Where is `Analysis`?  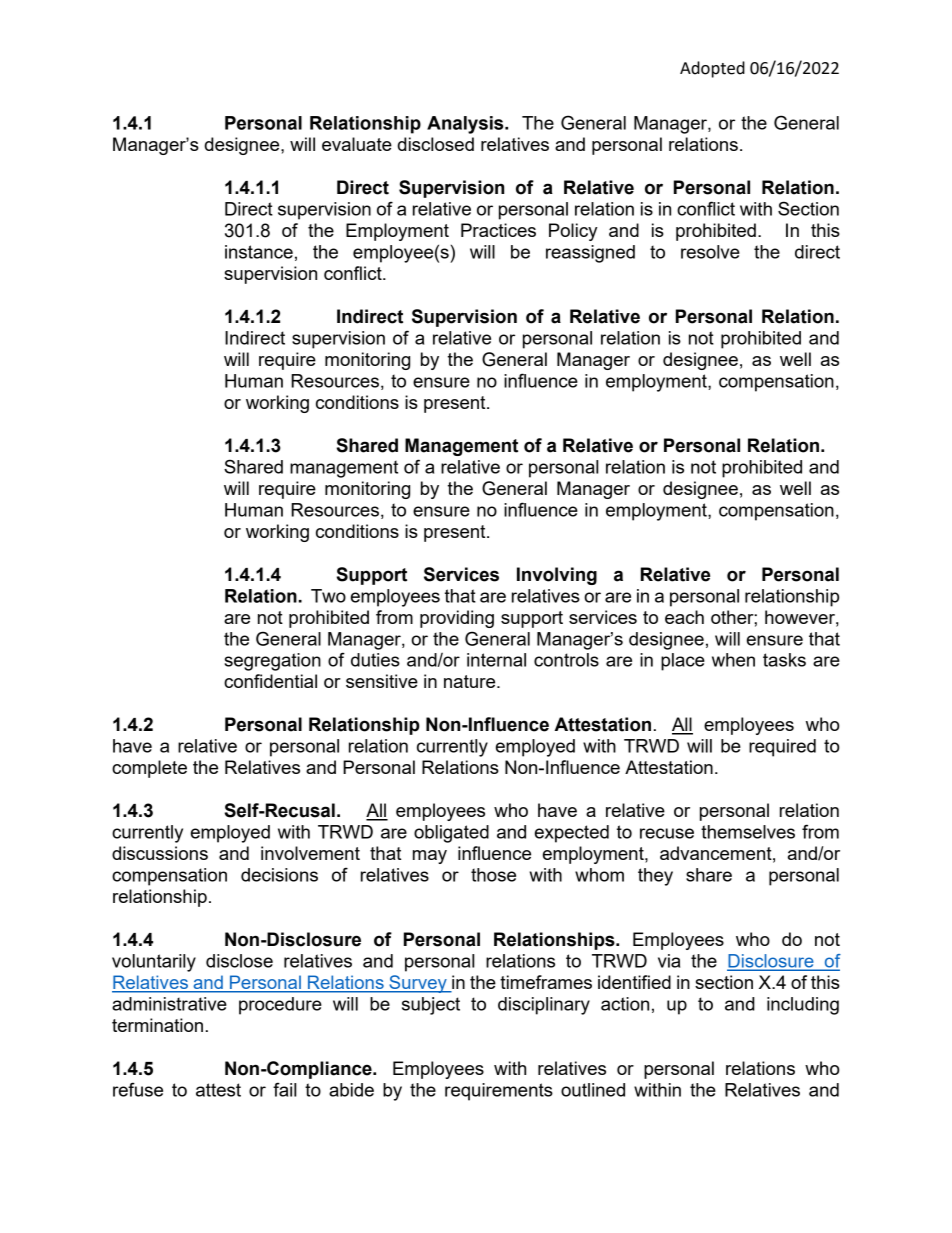
Analysis is located at coordinates (466, 125).
